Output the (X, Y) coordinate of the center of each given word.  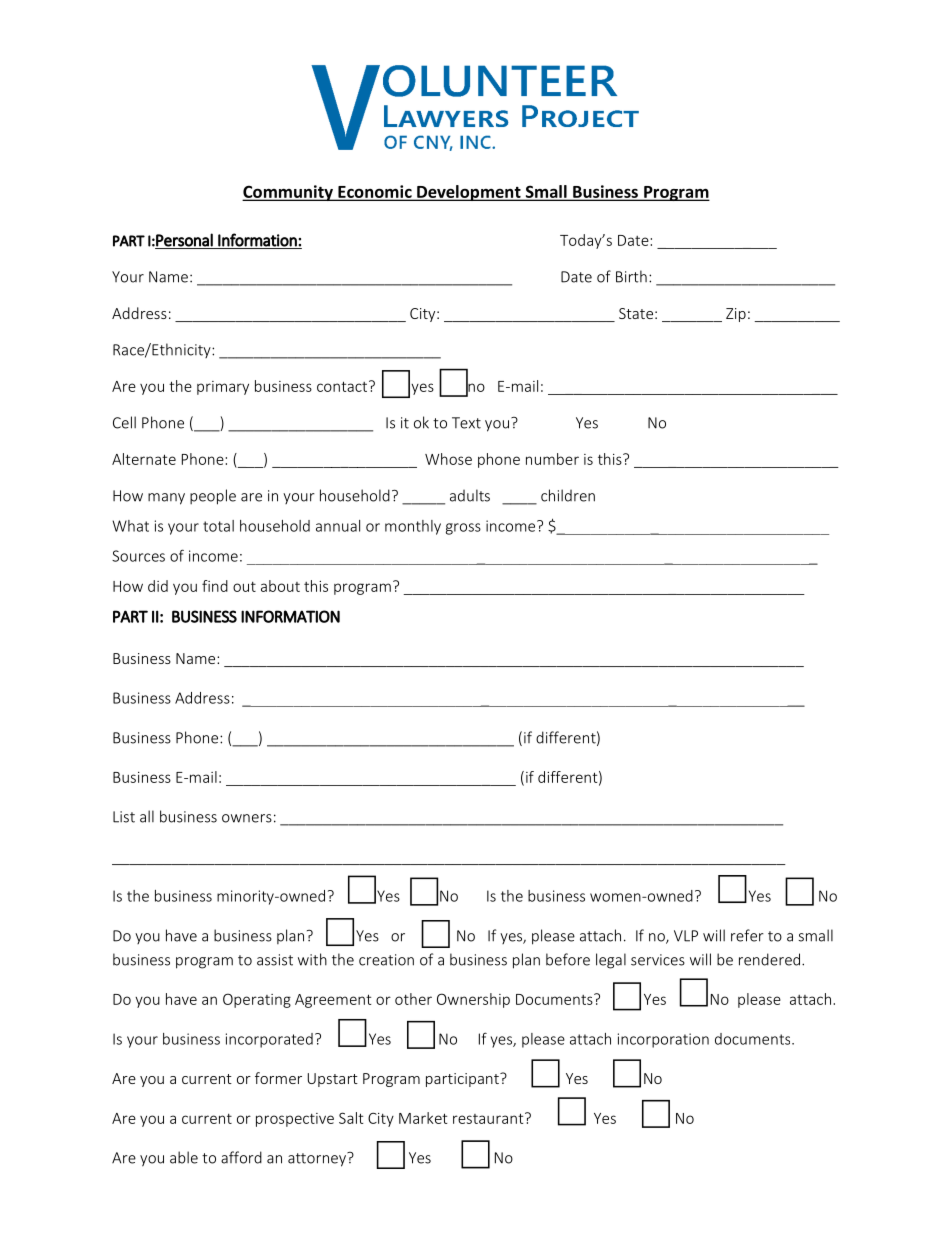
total (218, 526)
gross (463, 529)
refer (747, 935)
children (568, 495)
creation (386, 960)
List (124, 817)
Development (469, 193)
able (184, 1157)
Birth (631, 276)
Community (288, 193)
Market (423, 1118)
